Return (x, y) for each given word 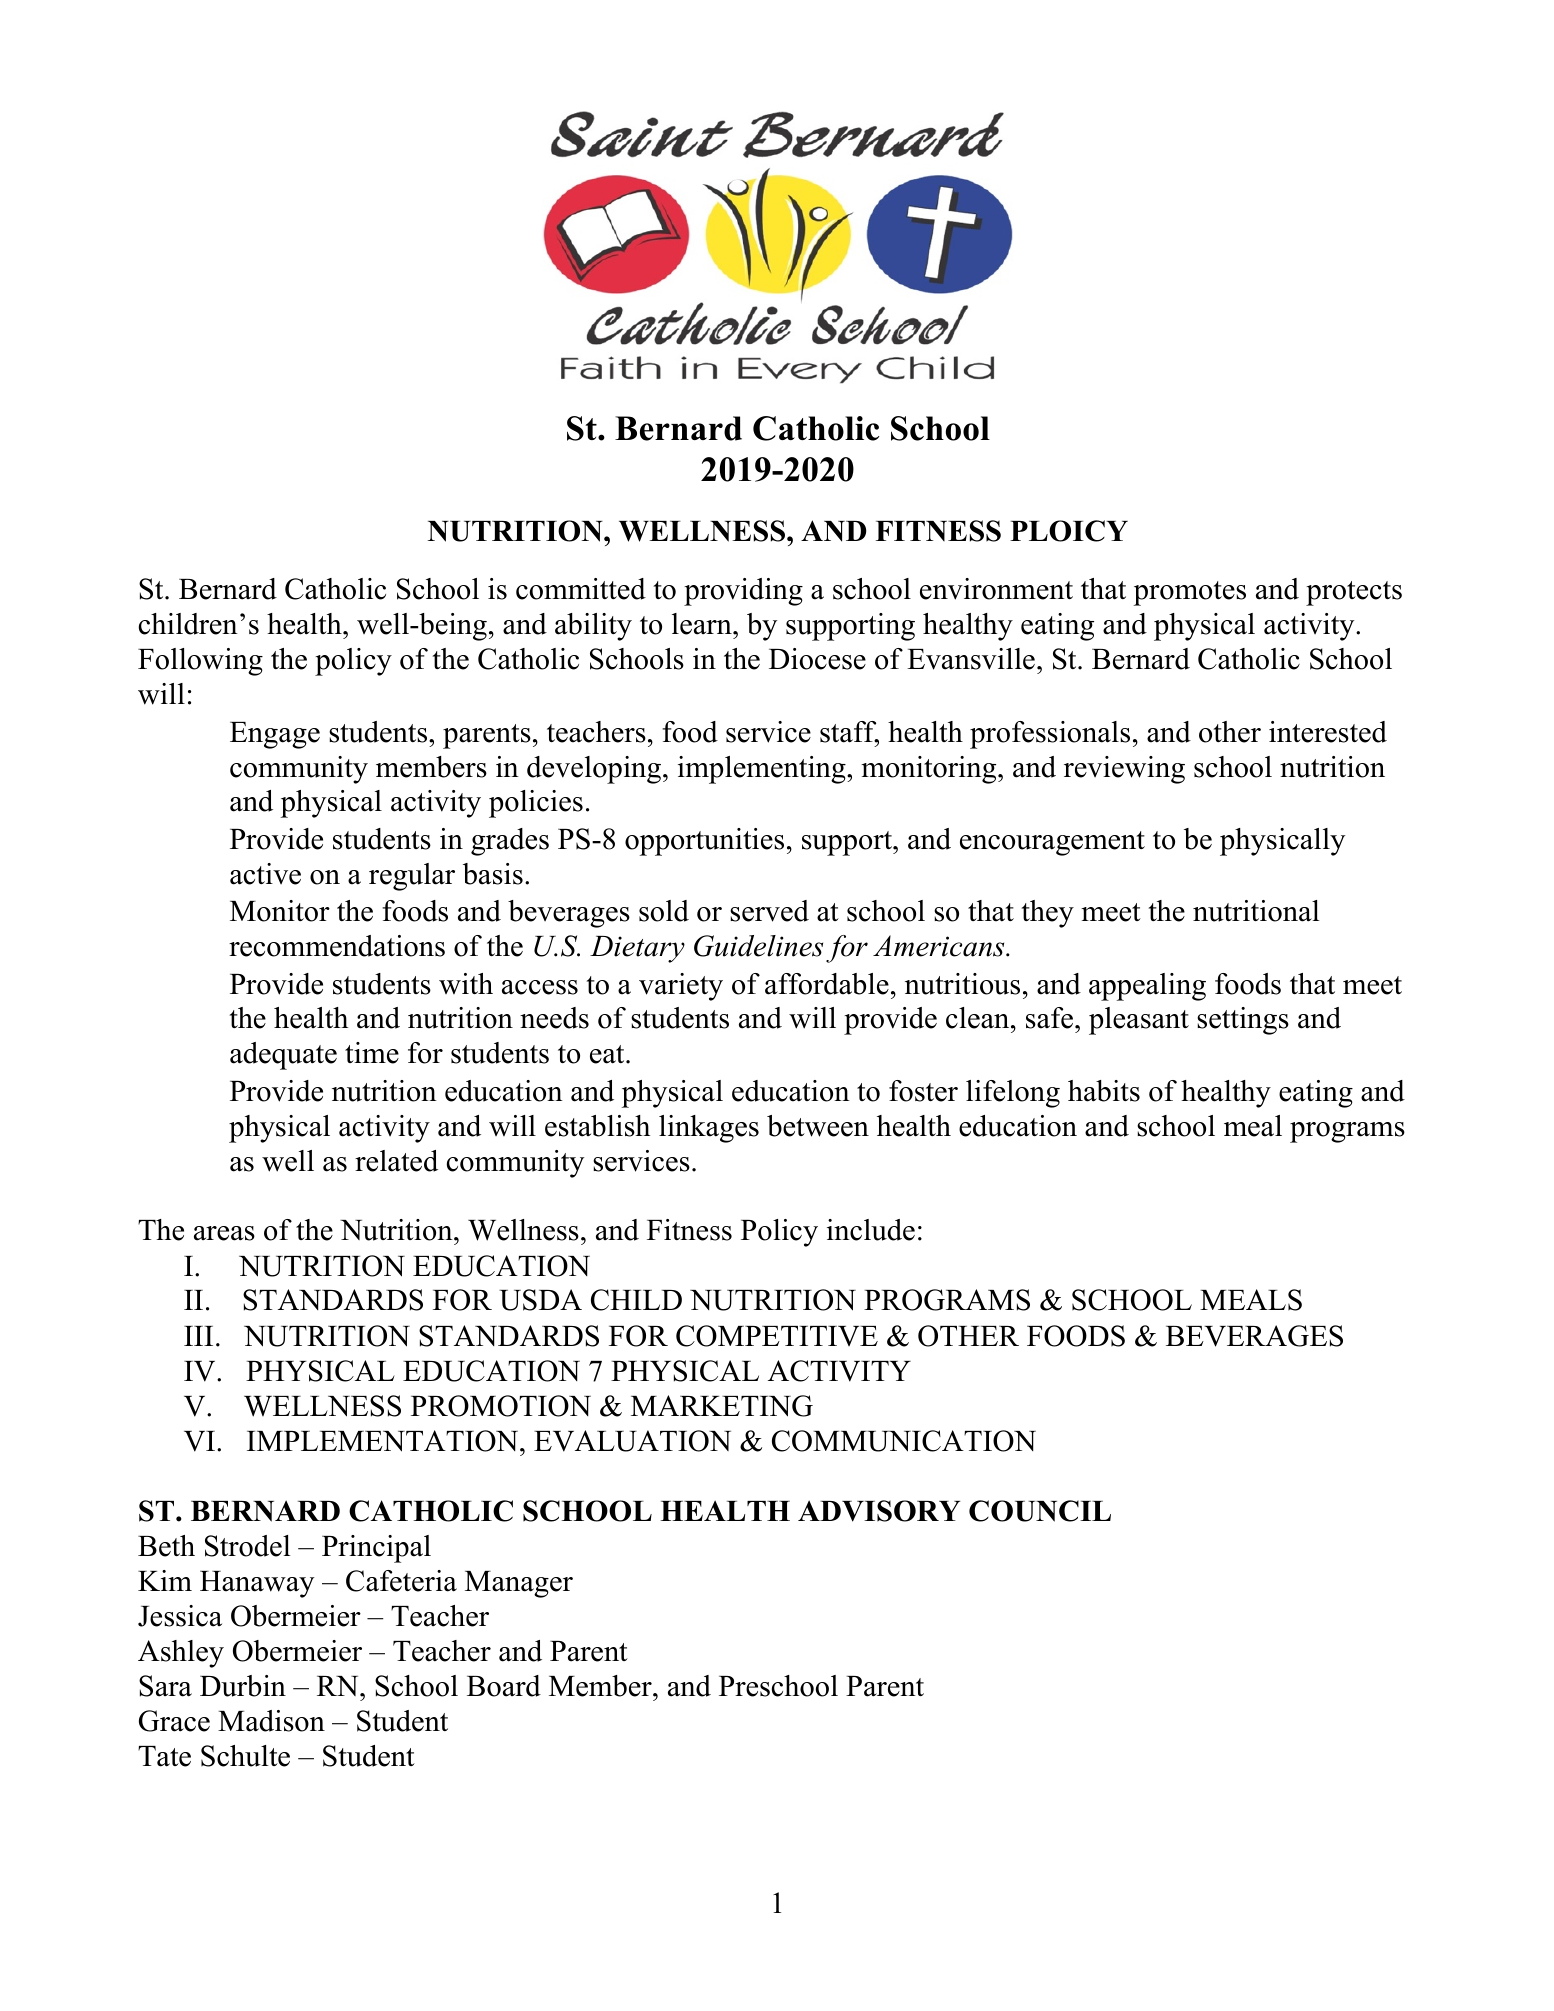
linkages (709, 1129)
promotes (1190, 593)
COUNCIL (1040, 1511)
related (396, 1161)
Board (504, 1686)
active (265, 874)
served (769, 911)
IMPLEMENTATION (384, 1441)
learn (703, 624)
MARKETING (722, 1406)
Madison (271, 1721)
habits (1104, 1091)
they (1048, 914)
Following (200, 662)
